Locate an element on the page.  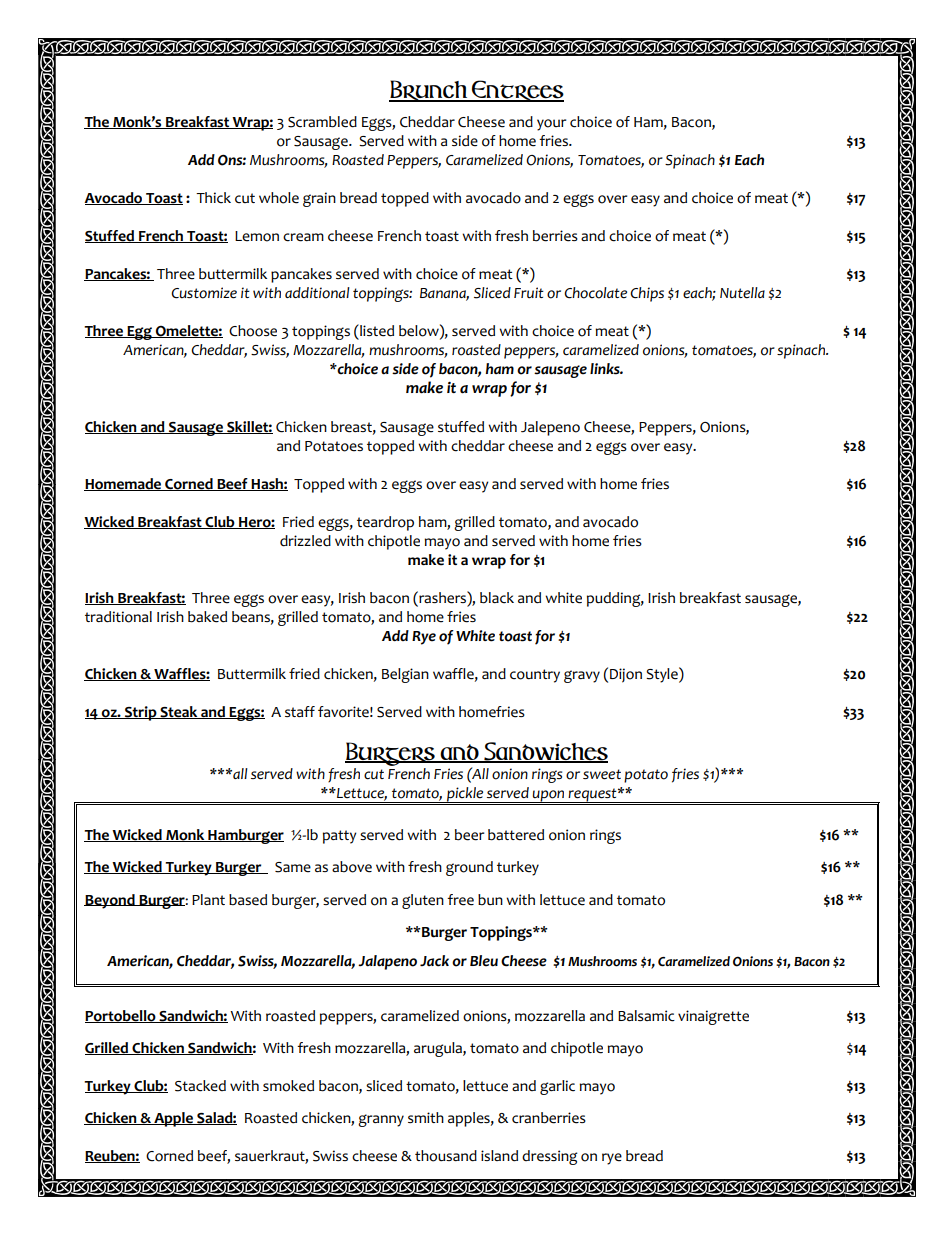
Belgian is located at coordinates (405, 675).
